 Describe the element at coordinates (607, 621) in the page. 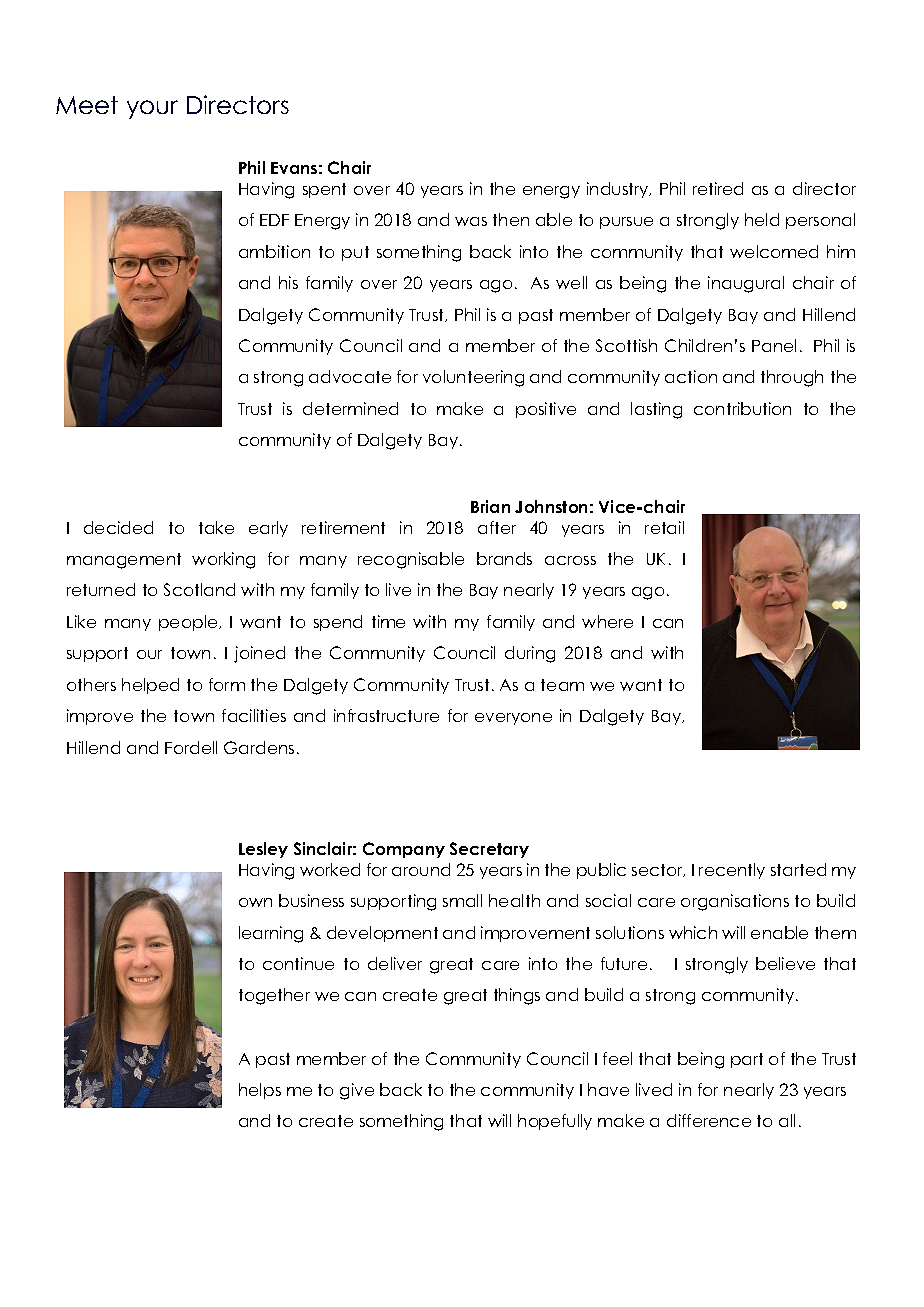

I see `where` at that location.
